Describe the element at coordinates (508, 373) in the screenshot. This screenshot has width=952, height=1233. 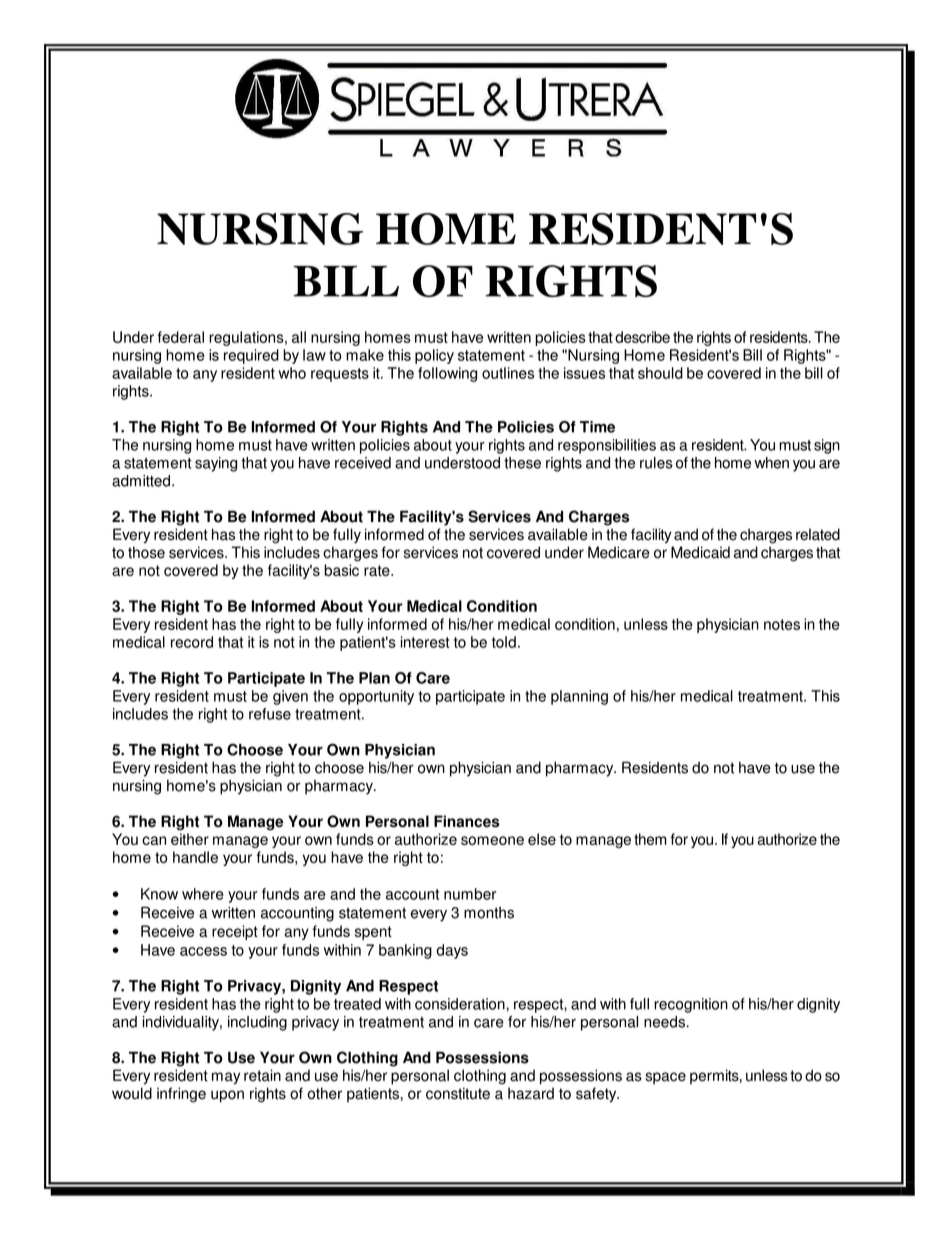
I see `outlines` at that location.
